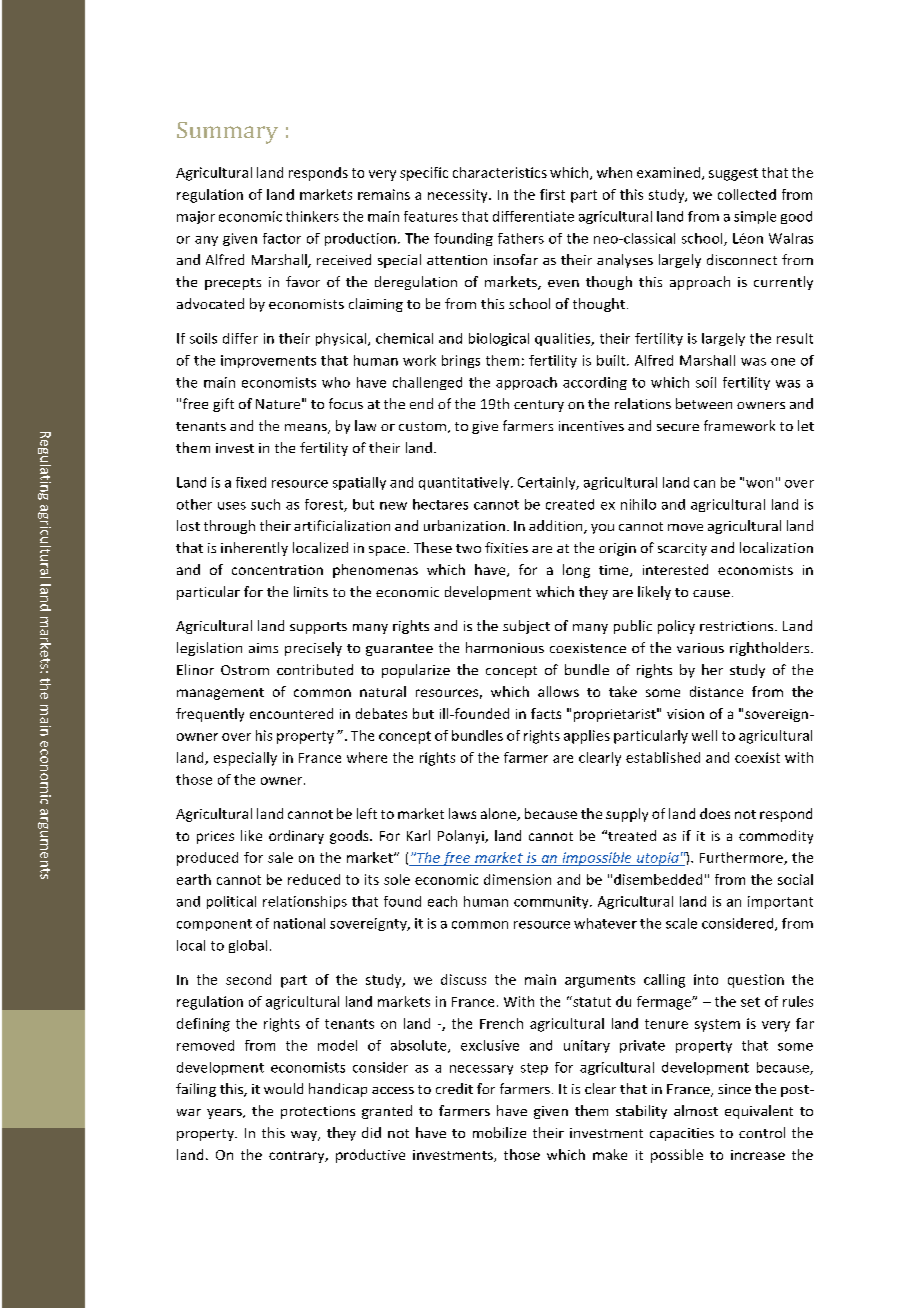  What do you see at coordinates (291, 713) in the document?
I see `encountered` at bounding box center [291, 713].
